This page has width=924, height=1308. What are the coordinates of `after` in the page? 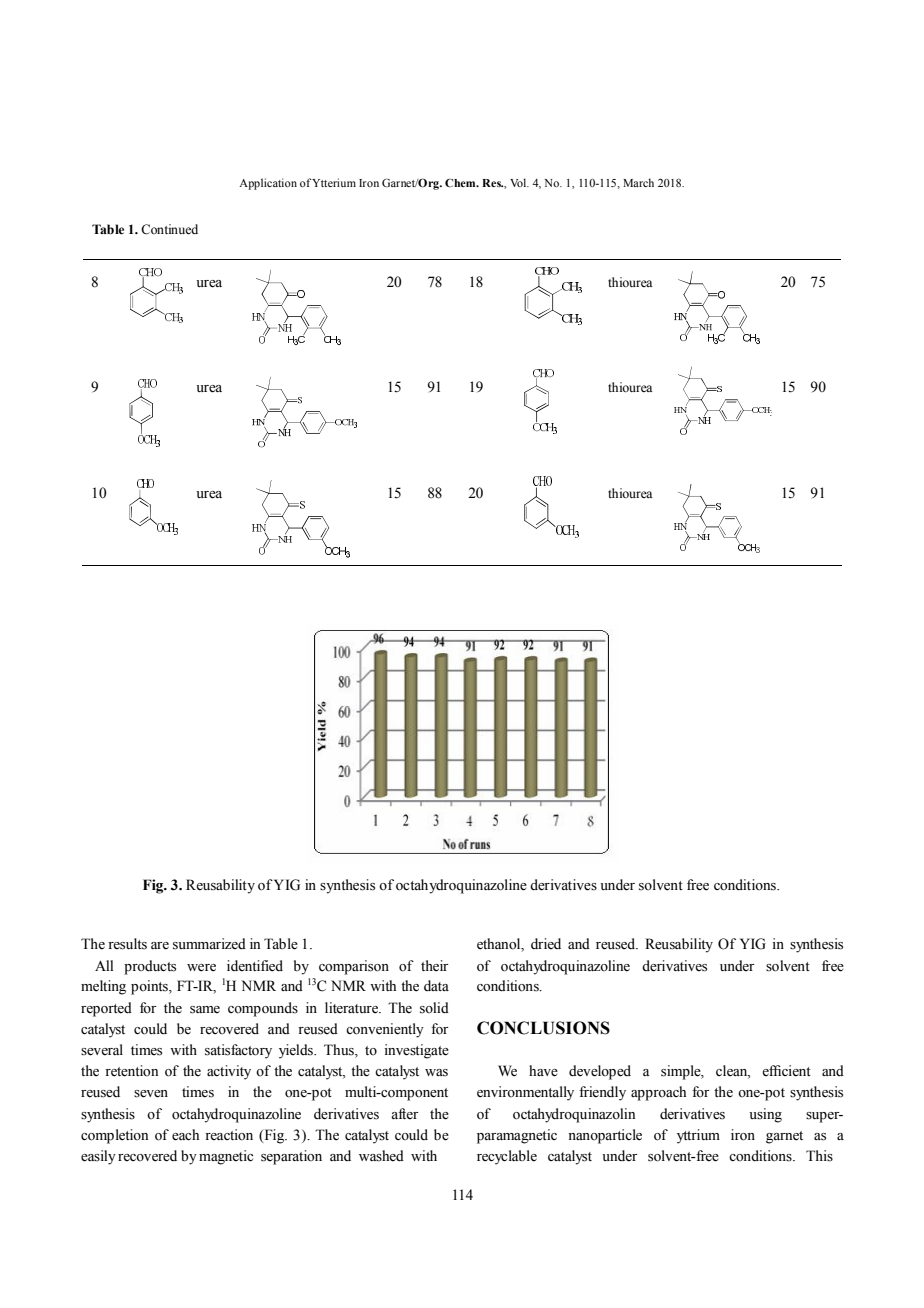 It's located at (404, 1114).
